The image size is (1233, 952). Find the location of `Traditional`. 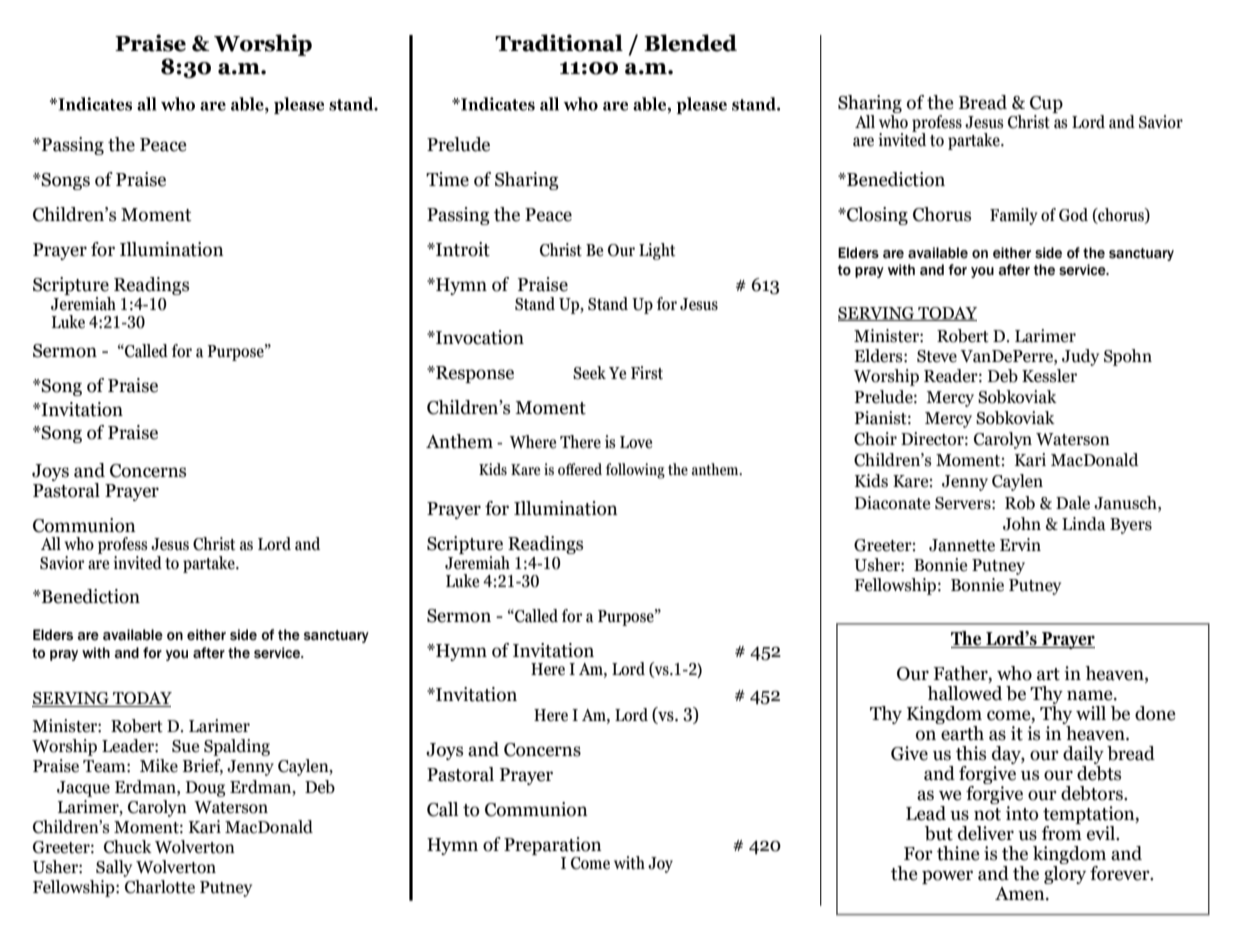

Traditional is located at coordinates (559, 43).
